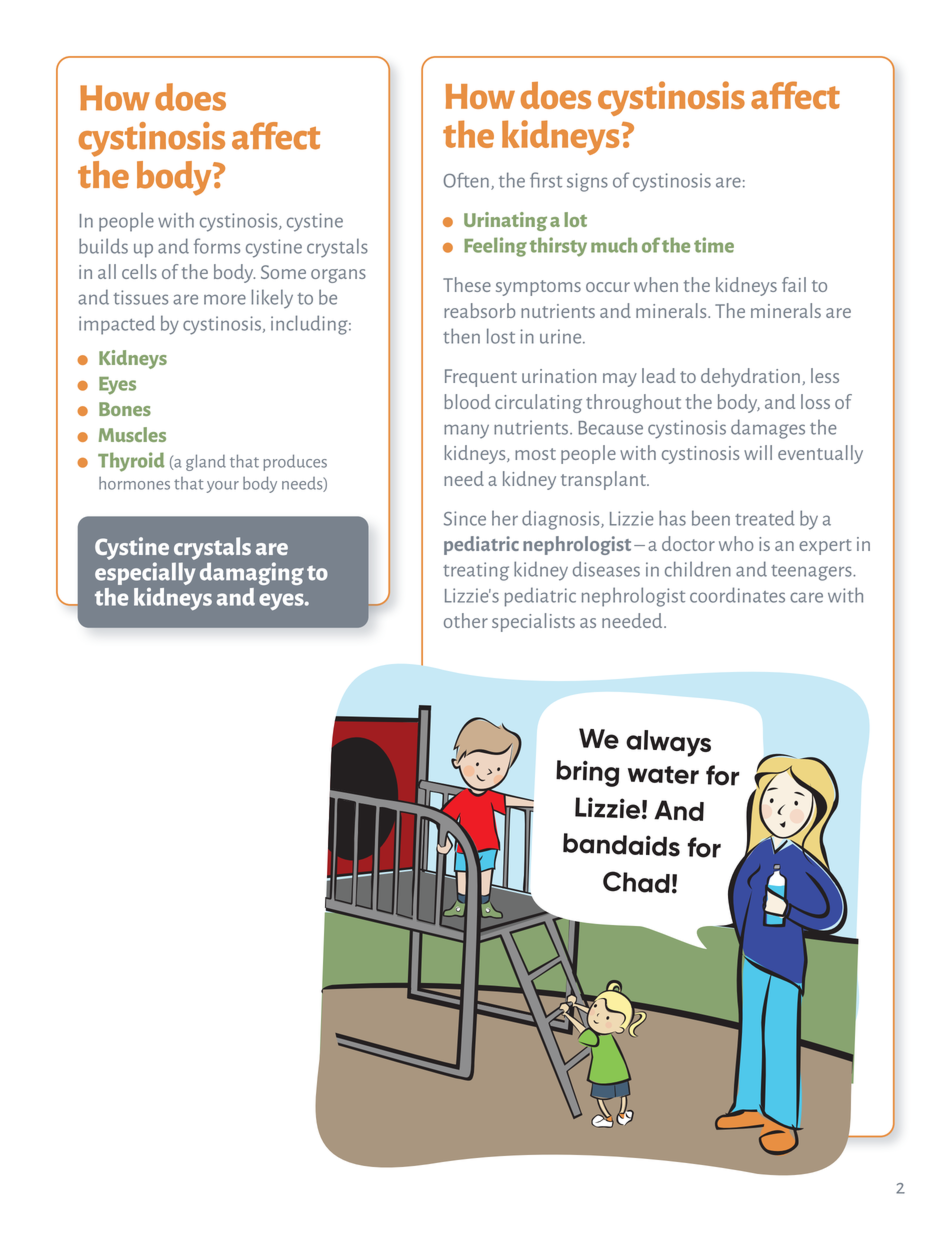 The height and width of the page is (1233, 952). What do you see at coordinates (535, 454) in the page?
I see `most` at bounding box center [535, 454].
